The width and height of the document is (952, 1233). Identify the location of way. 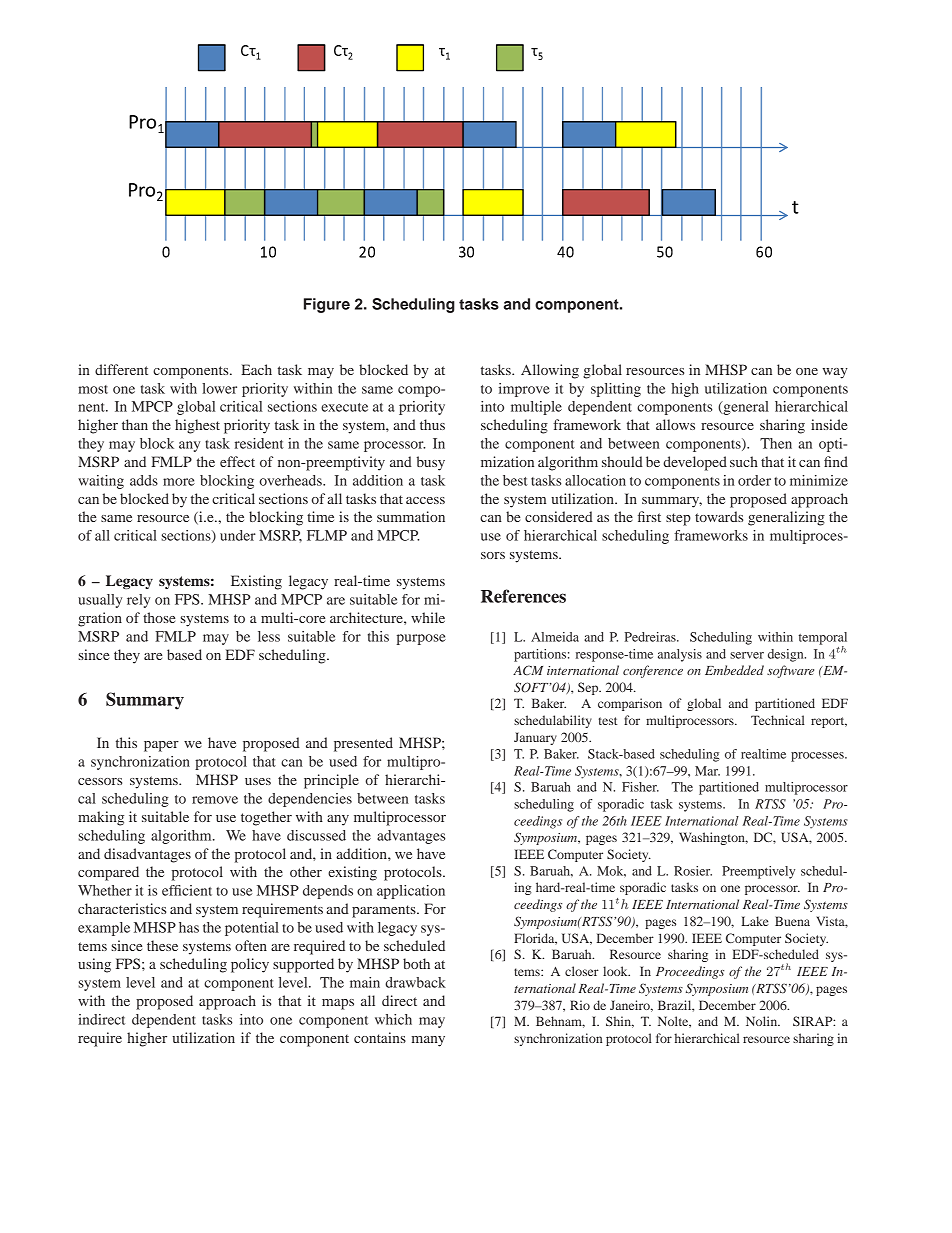
(835, 373).
